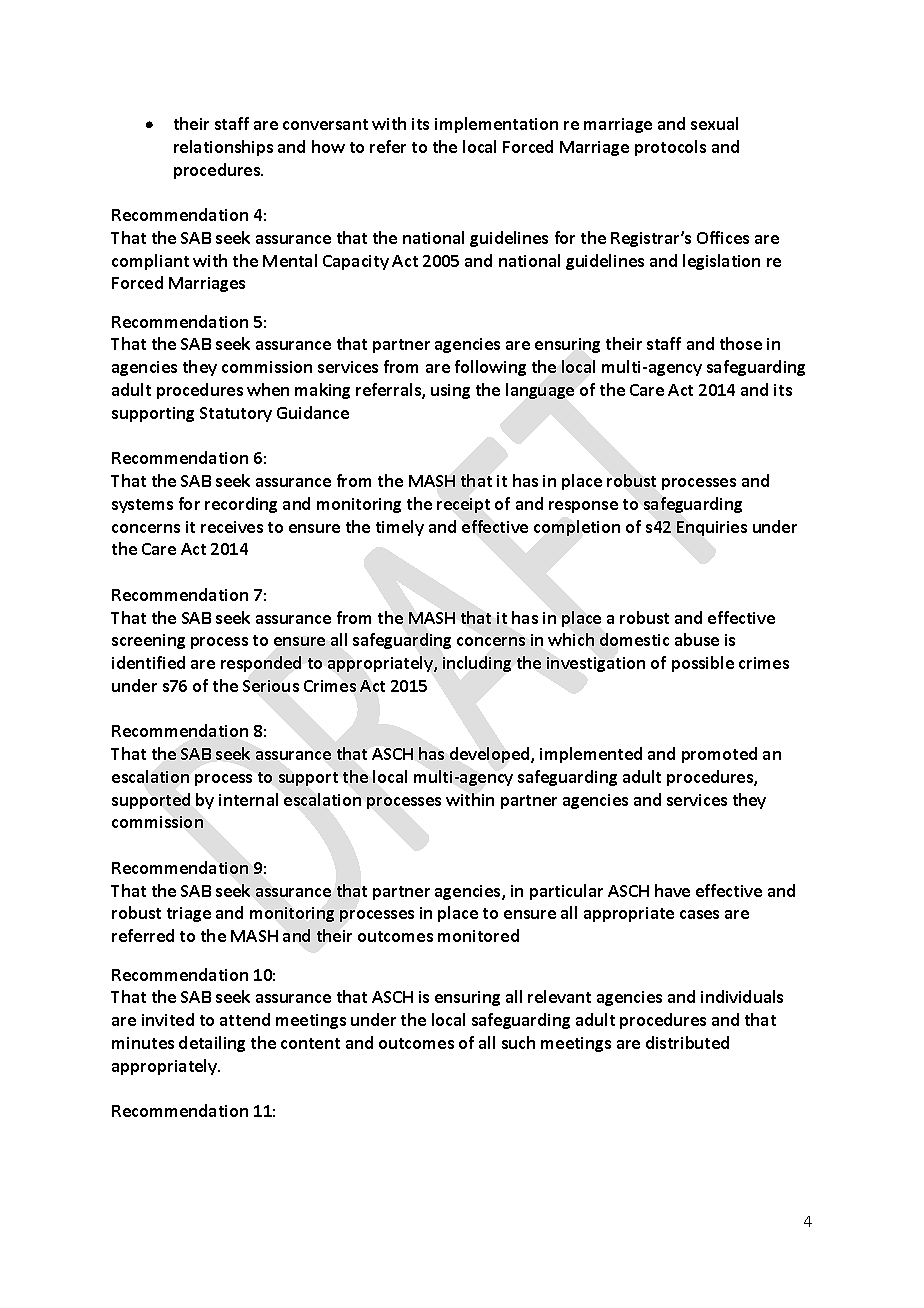 The width and height of the document is (924, 1308). What do you see at coordinates (268, 389) in the document?
I see `when` at bounding box center [268, 389].
